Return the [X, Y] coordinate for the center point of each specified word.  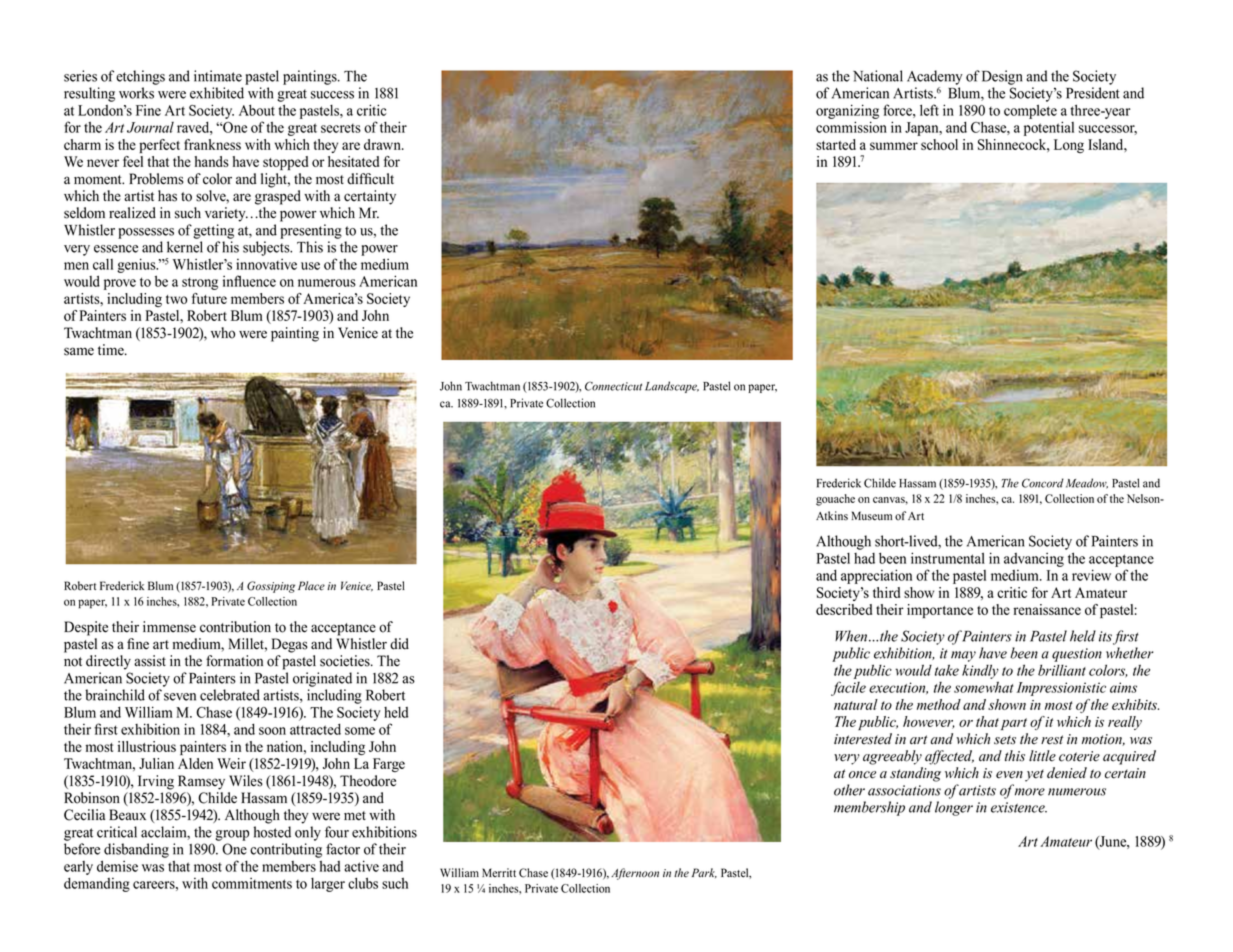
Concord [1043, 483]
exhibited [217, 93]
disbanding [136, 850]
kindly [980, 671]
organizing [847, 111]
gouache [835, 500]
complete [1030, 111]
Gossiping [271, 587]
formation [234, 661]
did [399, 644]
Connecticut [613, 386]
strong [200, 283]
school [939, 144]
